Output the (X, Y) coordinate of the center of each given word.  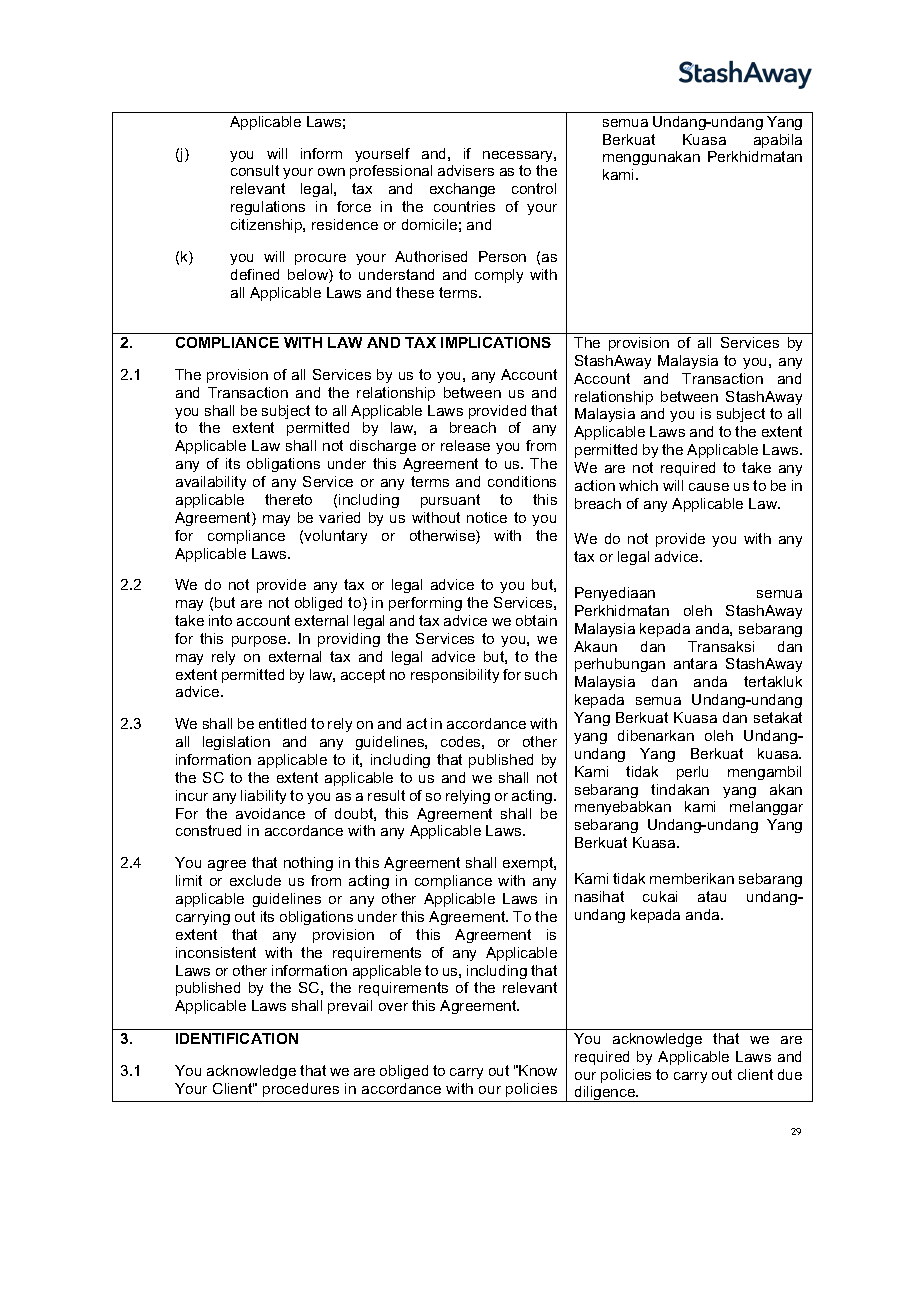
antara (695, 663)
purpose (260, 641)
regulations (268, 208)
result (386, 795)
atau (712, 896)
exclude (255, 880)
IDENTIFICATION (237, 1038)
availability (211, 483)
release (465, 445)
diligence (605, 1094)
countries (464, 206)
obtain (536, 620)
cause (709, 487)
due (790, 1074)
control (534, 188)
